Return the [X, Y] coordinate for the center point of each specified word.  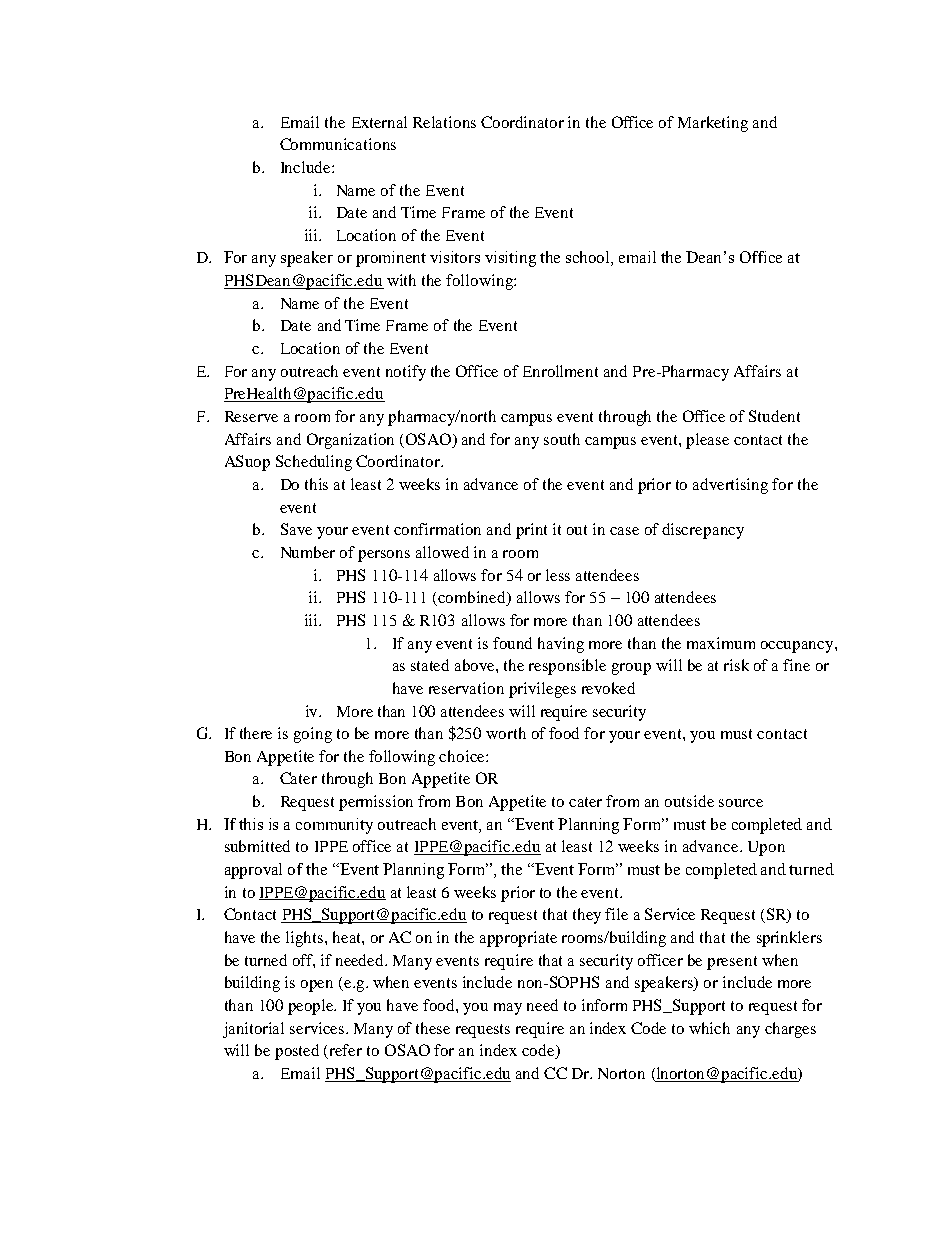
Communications [338, 144]
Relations [444, 122]
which [709, 1028]
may [508, 1009]
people [312, 1007]
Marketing [713, 124]
